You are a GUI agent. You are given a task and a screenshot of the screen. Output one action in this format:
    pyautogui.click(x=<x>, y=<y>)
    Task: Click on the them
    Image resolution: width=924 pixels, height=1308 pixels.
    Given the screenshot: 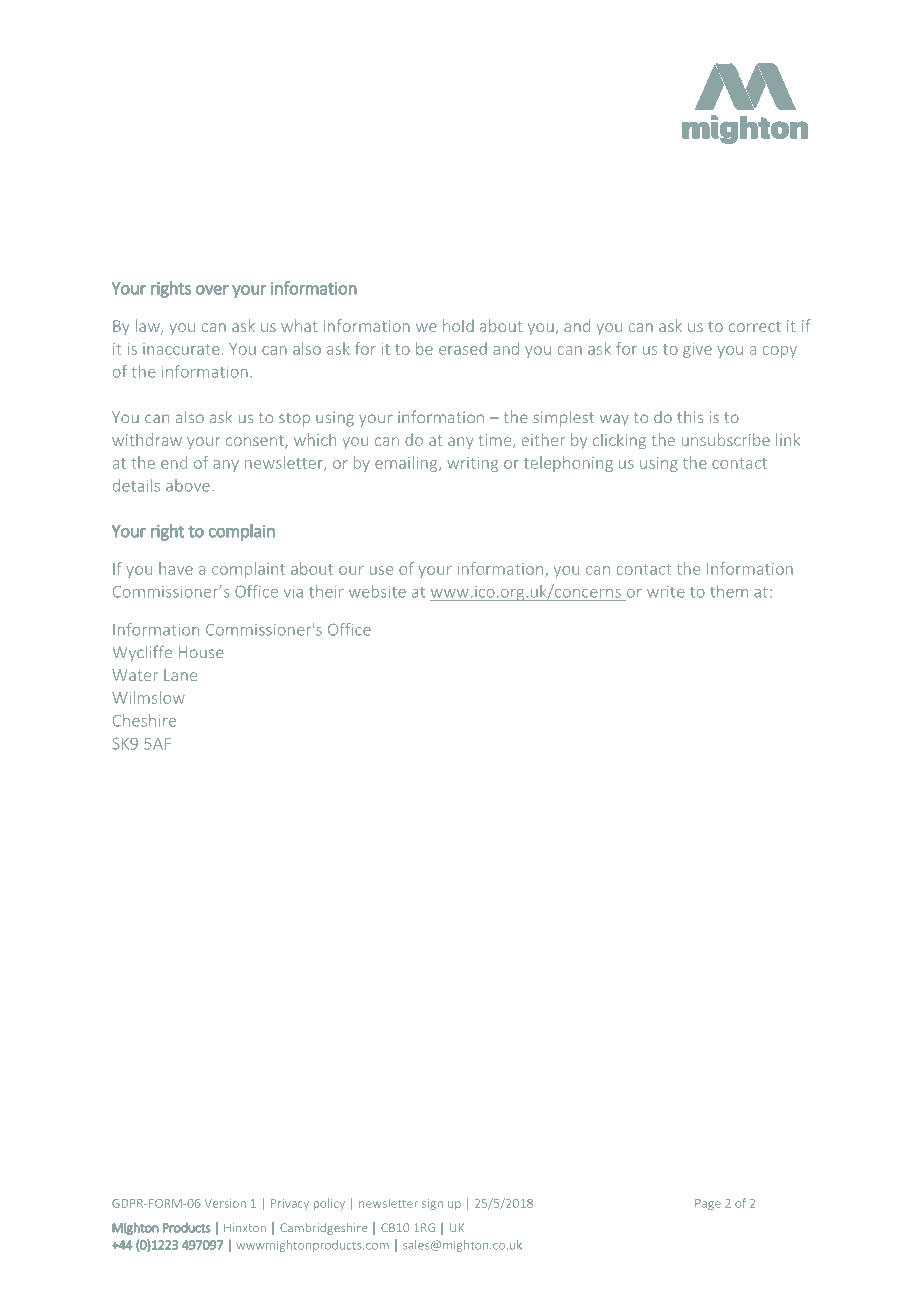 What is the action you would take?
    pyautogui.click(x=729, y=591)
